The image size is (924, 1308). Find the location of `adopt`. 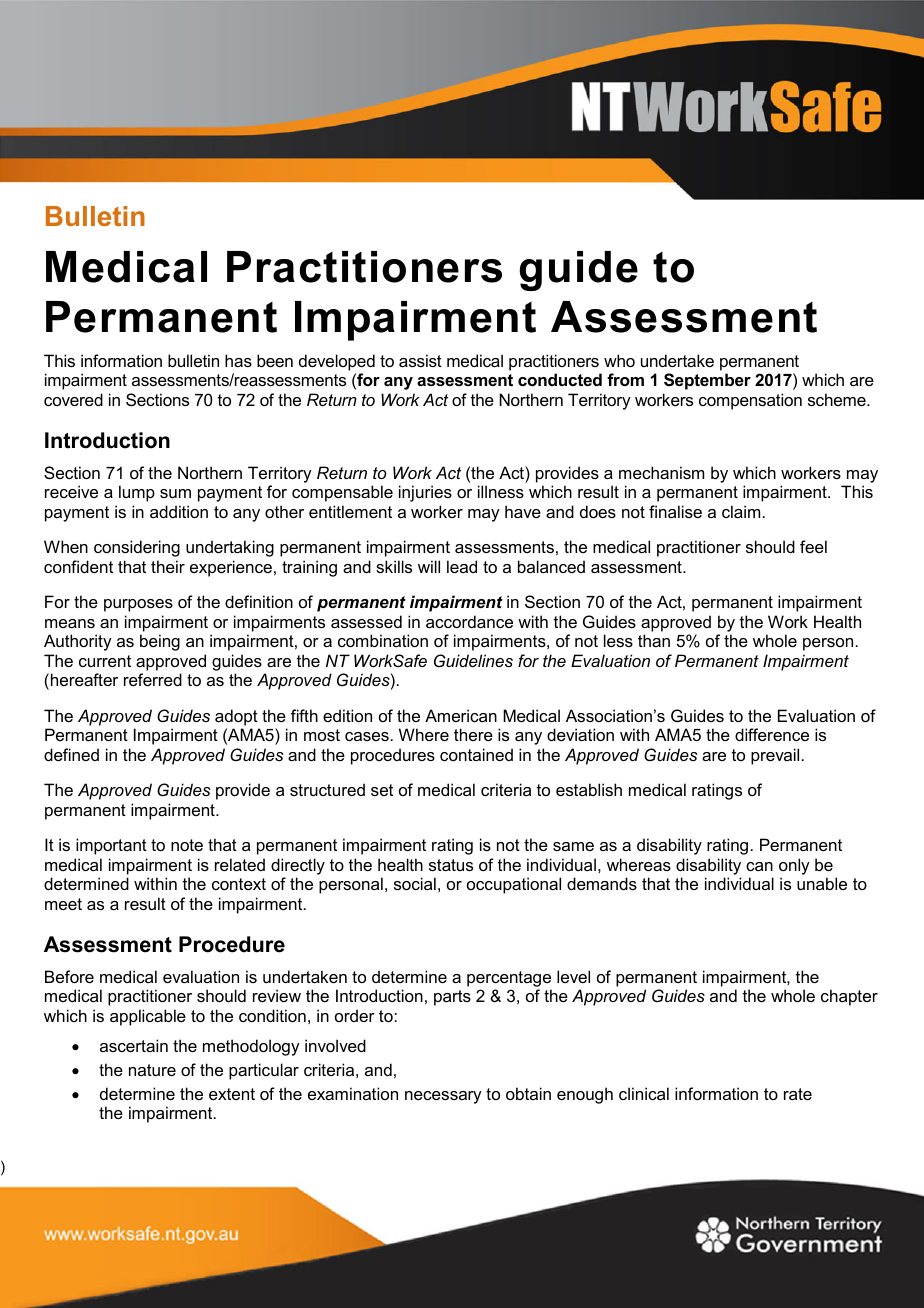

adopt is located at coordinates (236, 717).
